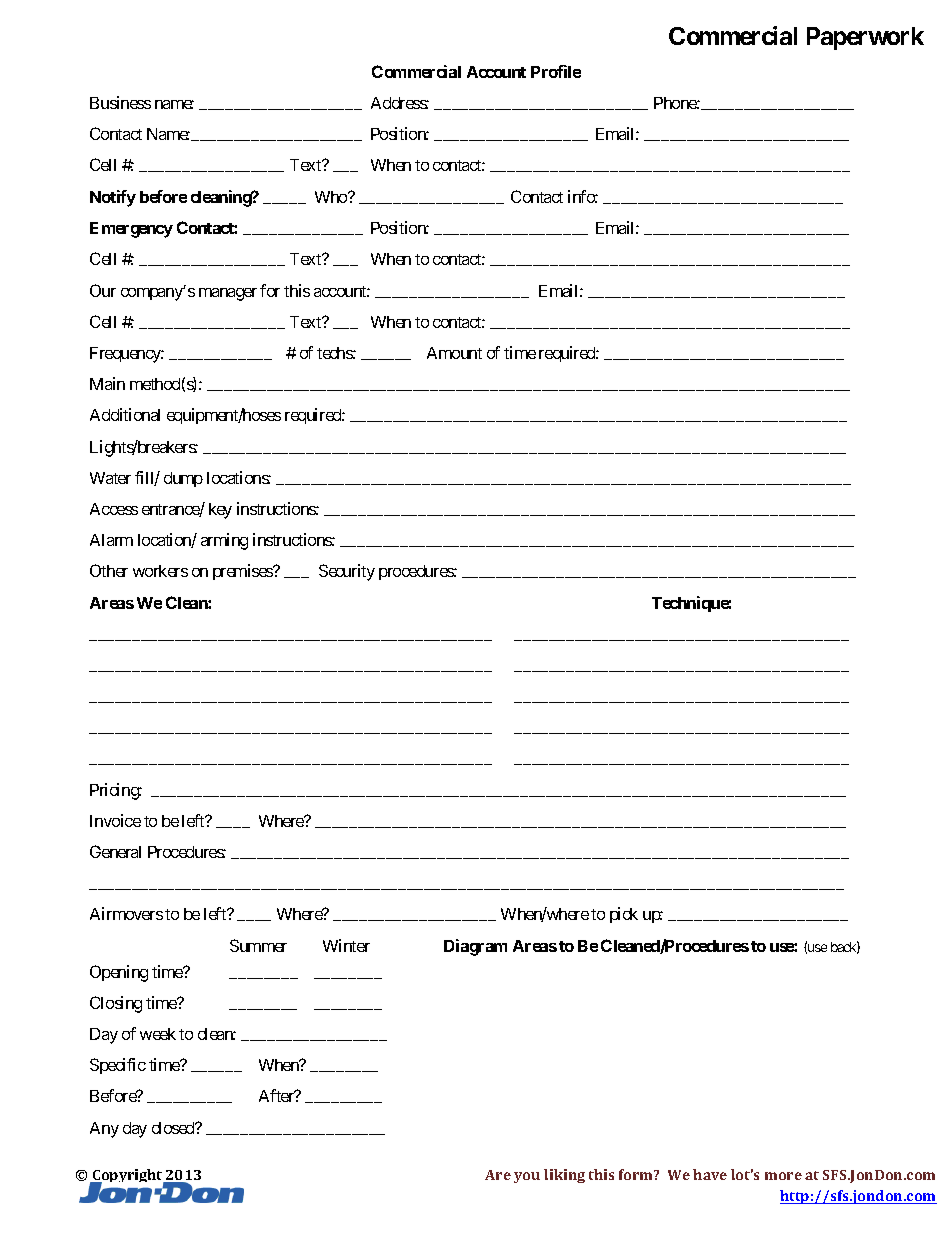 The height and width of the screenshot is (1233, 952). I want to click on General, so click(115, 851).
